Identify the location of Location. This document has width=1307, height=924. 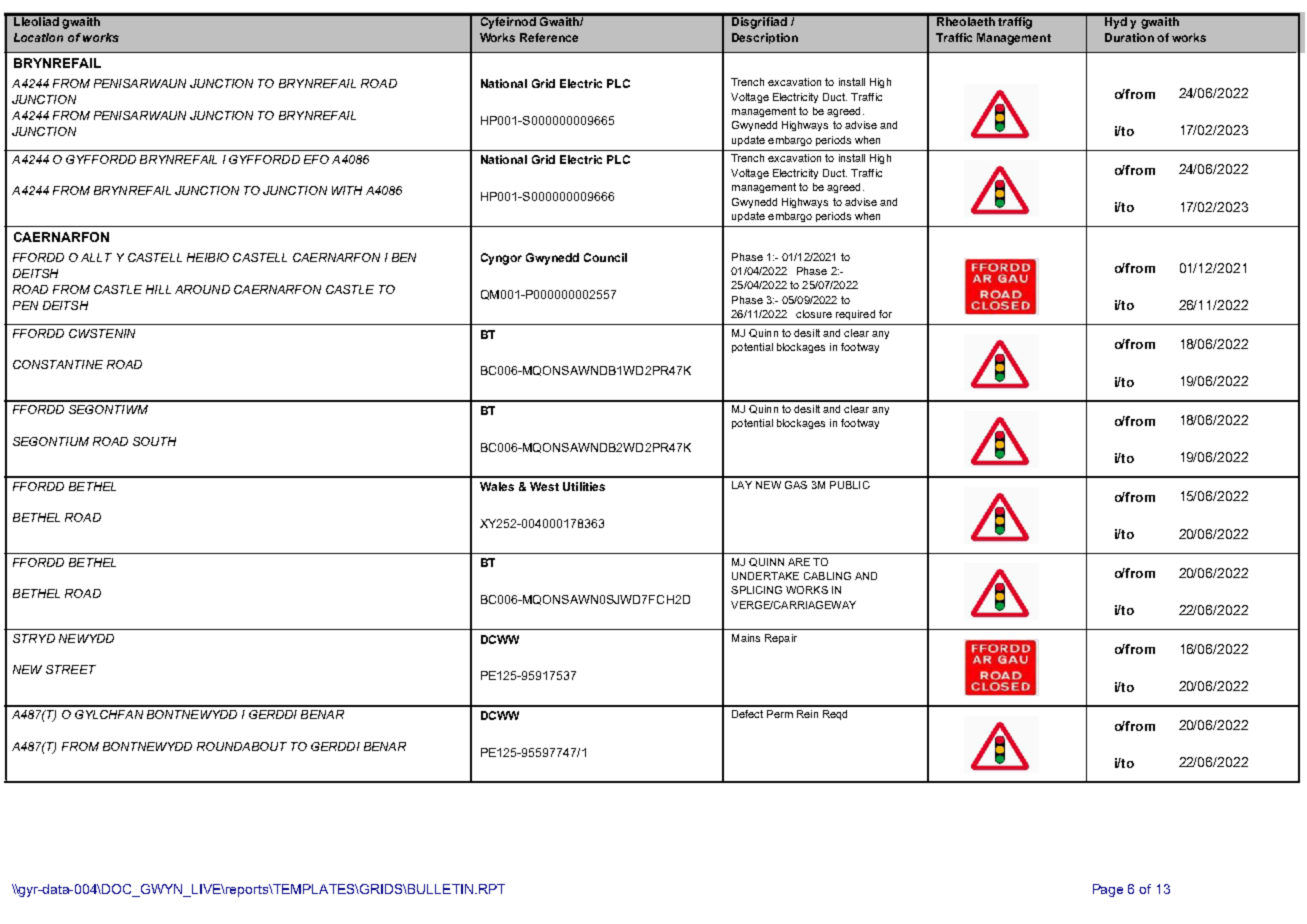
(38, 37).
